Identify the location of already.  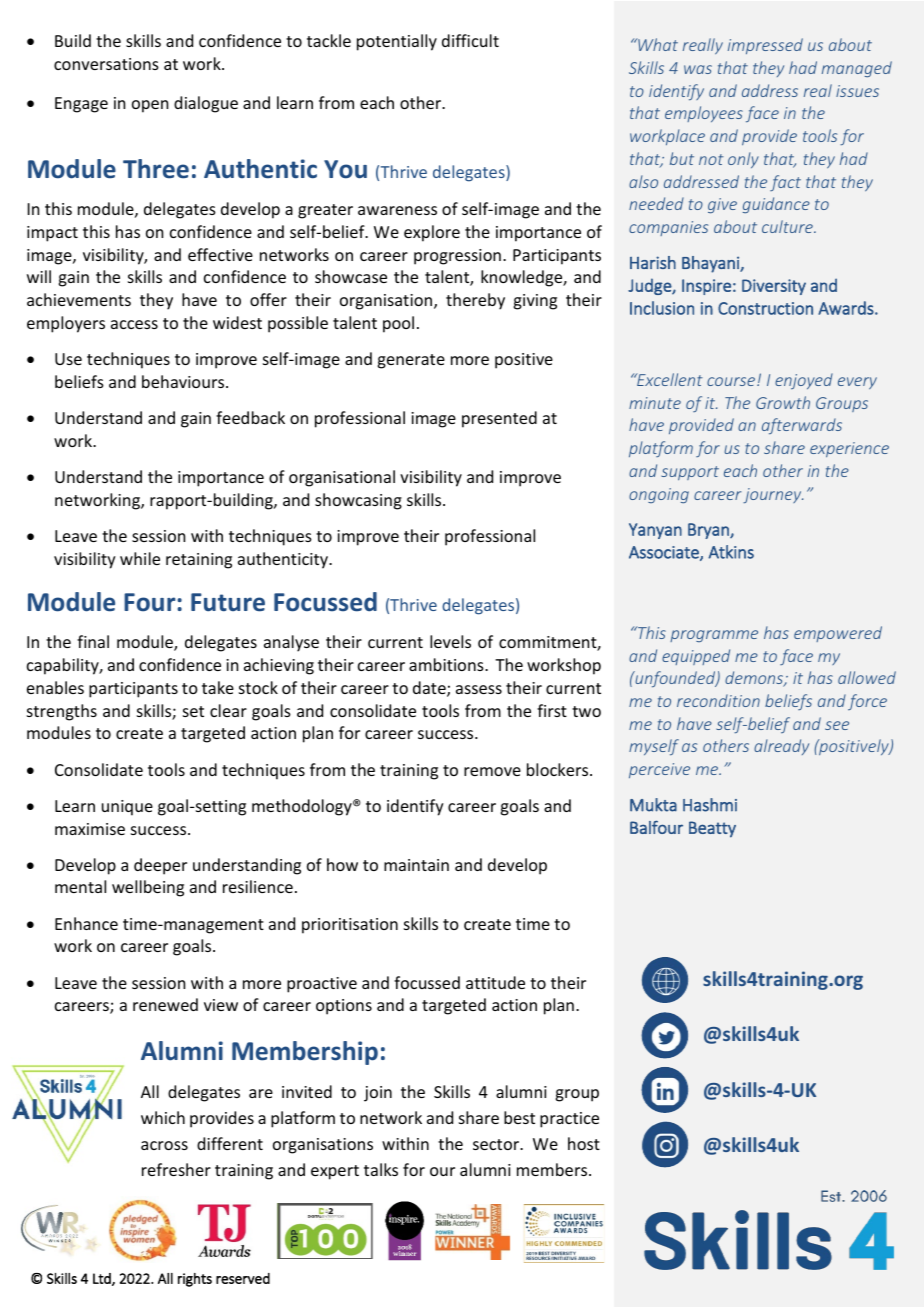
(781, 747).
